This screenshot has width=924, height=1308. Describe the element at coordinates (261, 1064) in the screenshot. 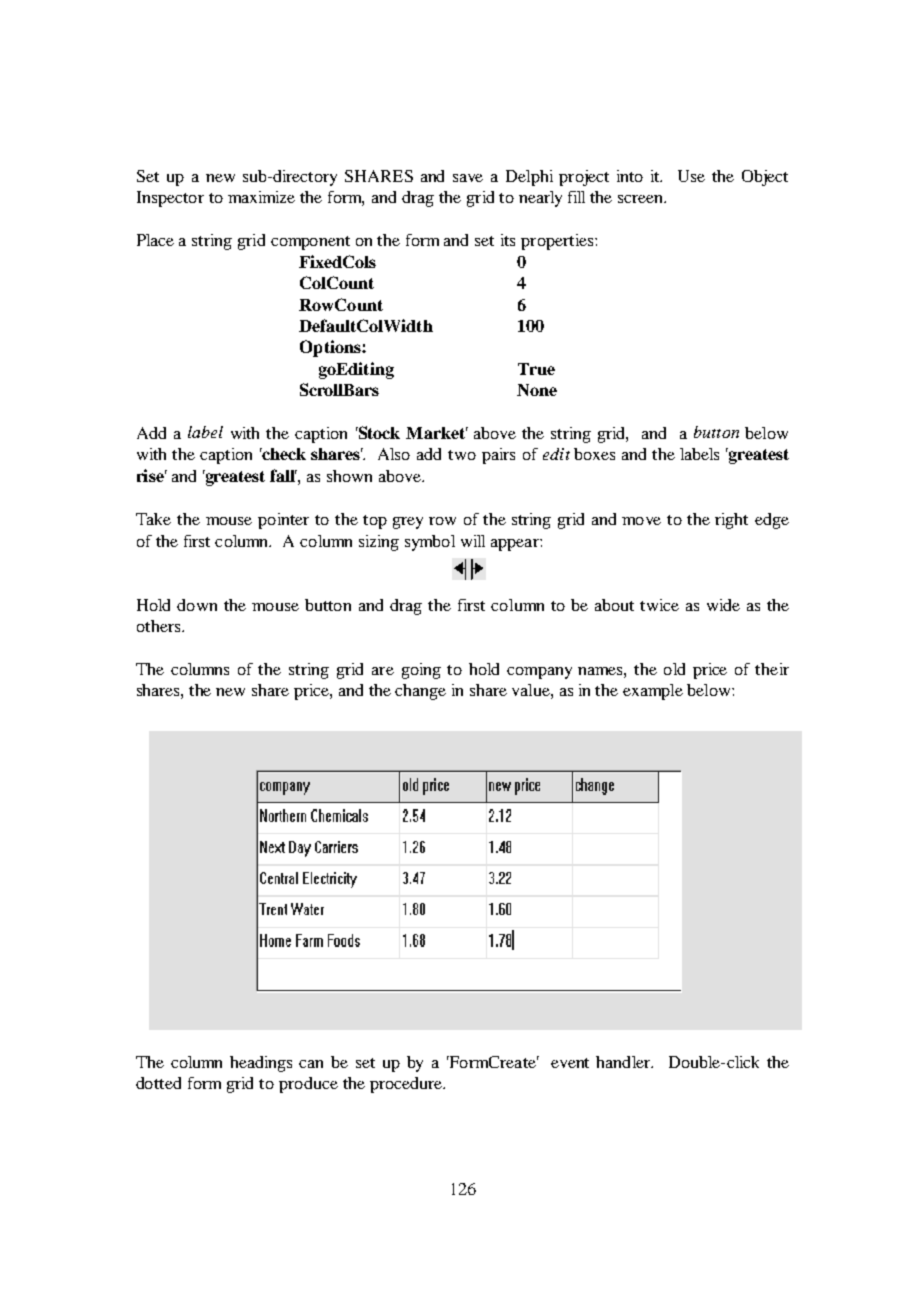

I see `headings` at that location.
